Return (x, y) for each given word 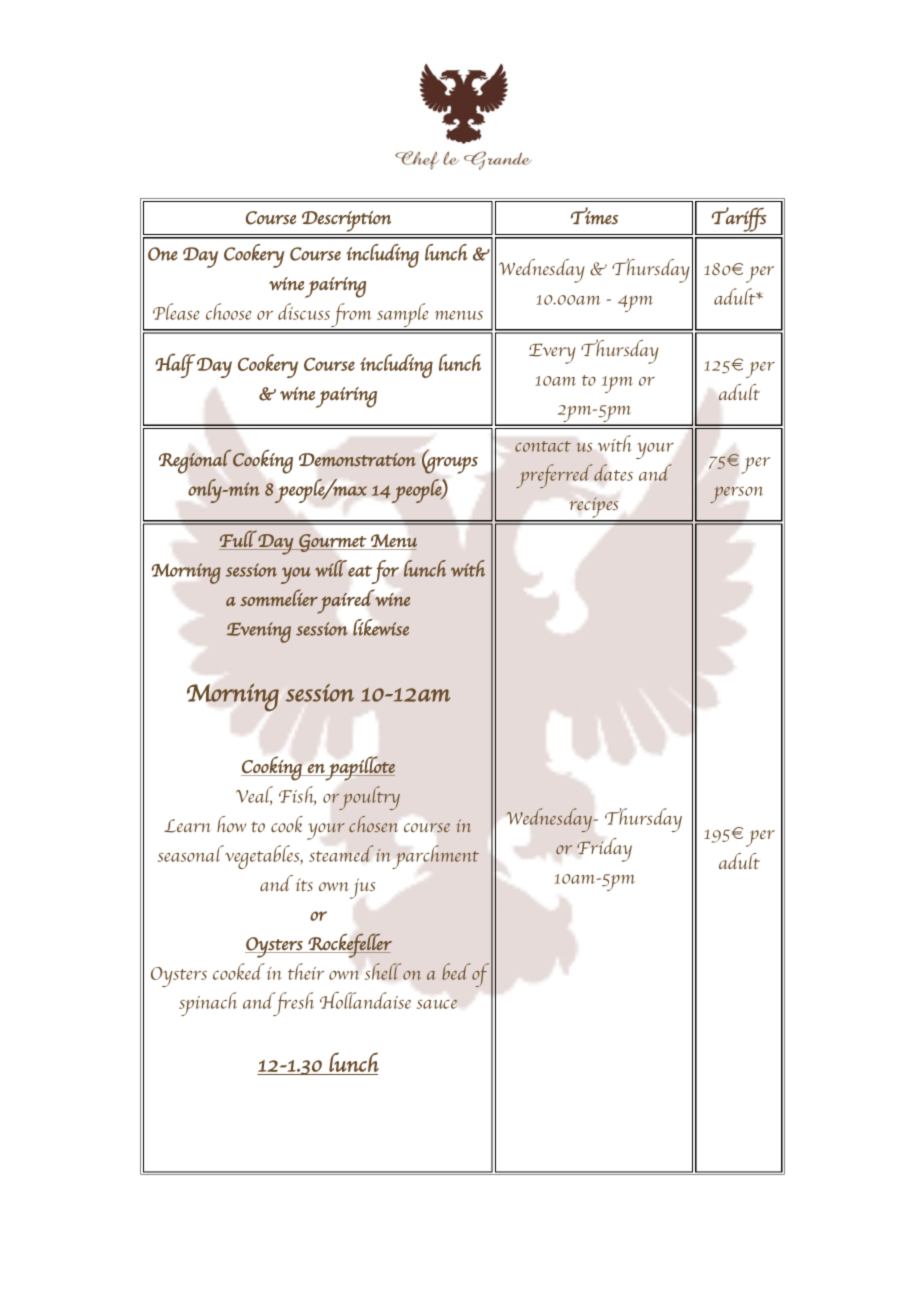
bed (456, 971)
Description (346, 221)
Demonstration (357, 459)
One (163, 254)
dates (613, 472)
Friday (604, 850)
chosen (373, 824)
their (306, 971)
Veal (254, 795)
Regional (195, 461)
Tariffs (739, 219)
